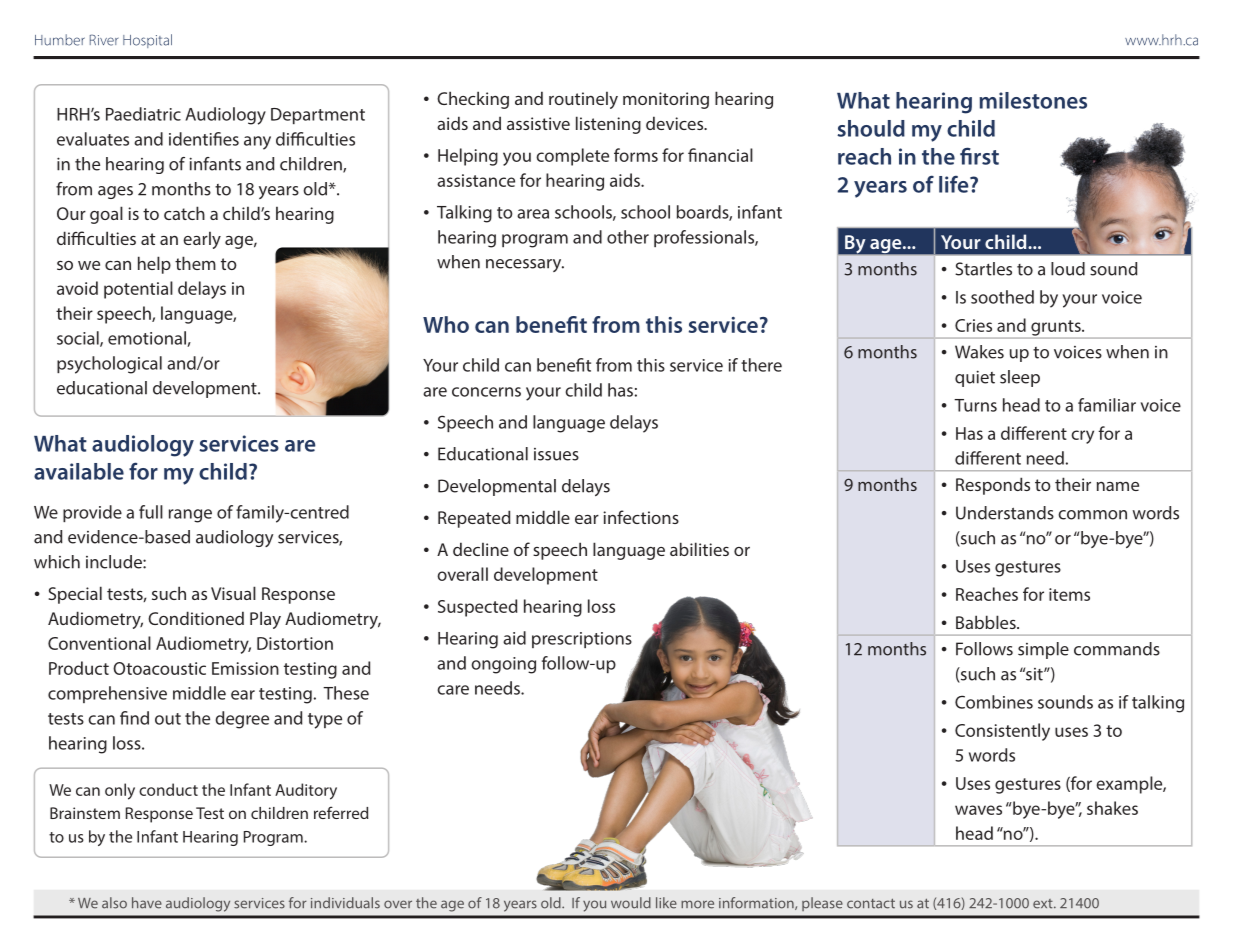  What do you see at coordinates (1033, 100) in the page?
I see `milestones` at bounding box center [1033, 100].
